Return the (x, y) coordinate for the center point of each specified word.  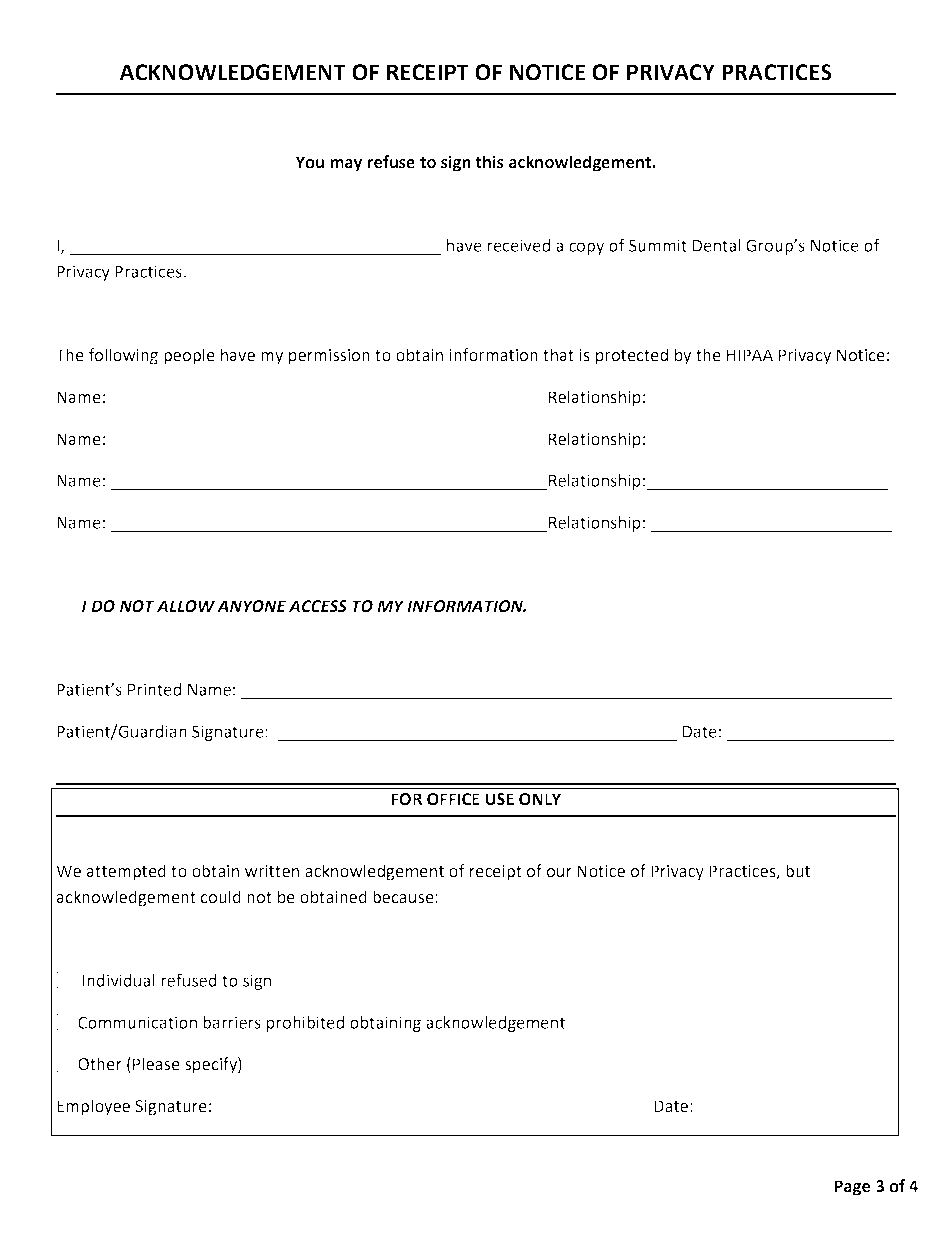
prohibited (305, 1024)
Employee (93, 1107)
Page (852, 1188)
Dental (717, 245)
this (489, 162)
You (309, 162)
